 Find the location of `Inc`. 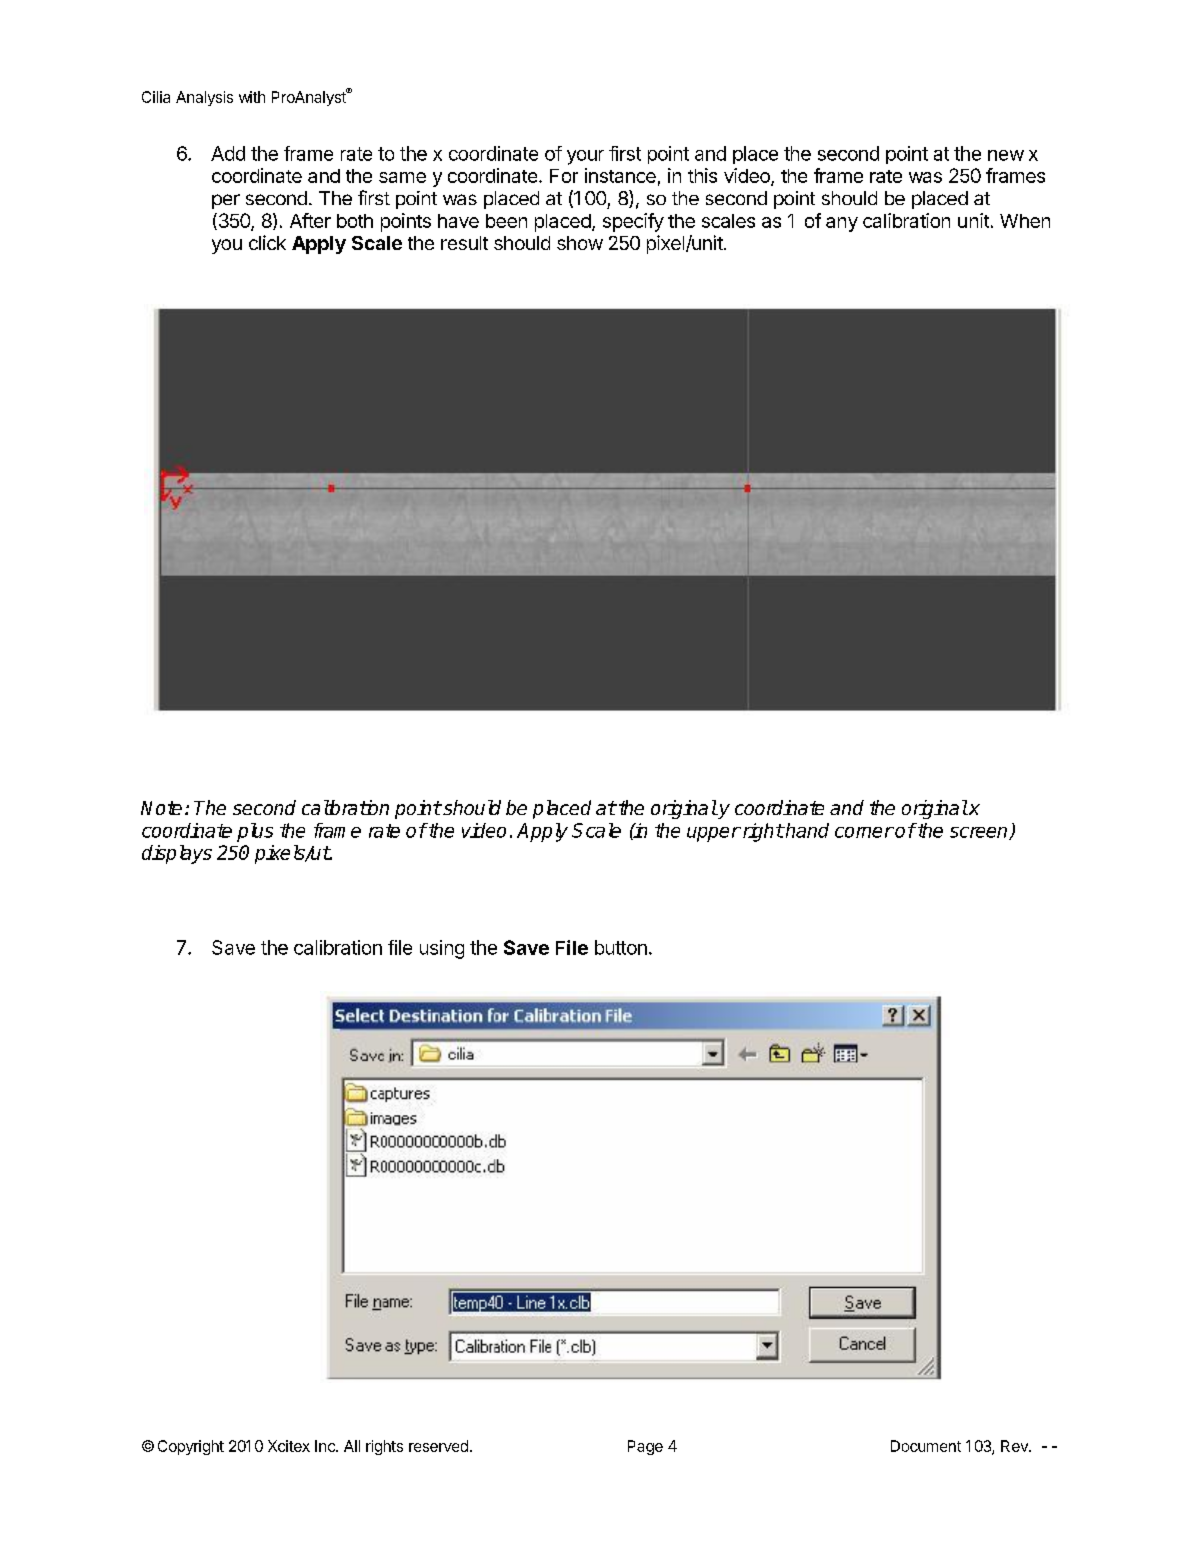

Inc is located at coordinates (326, 1446).
